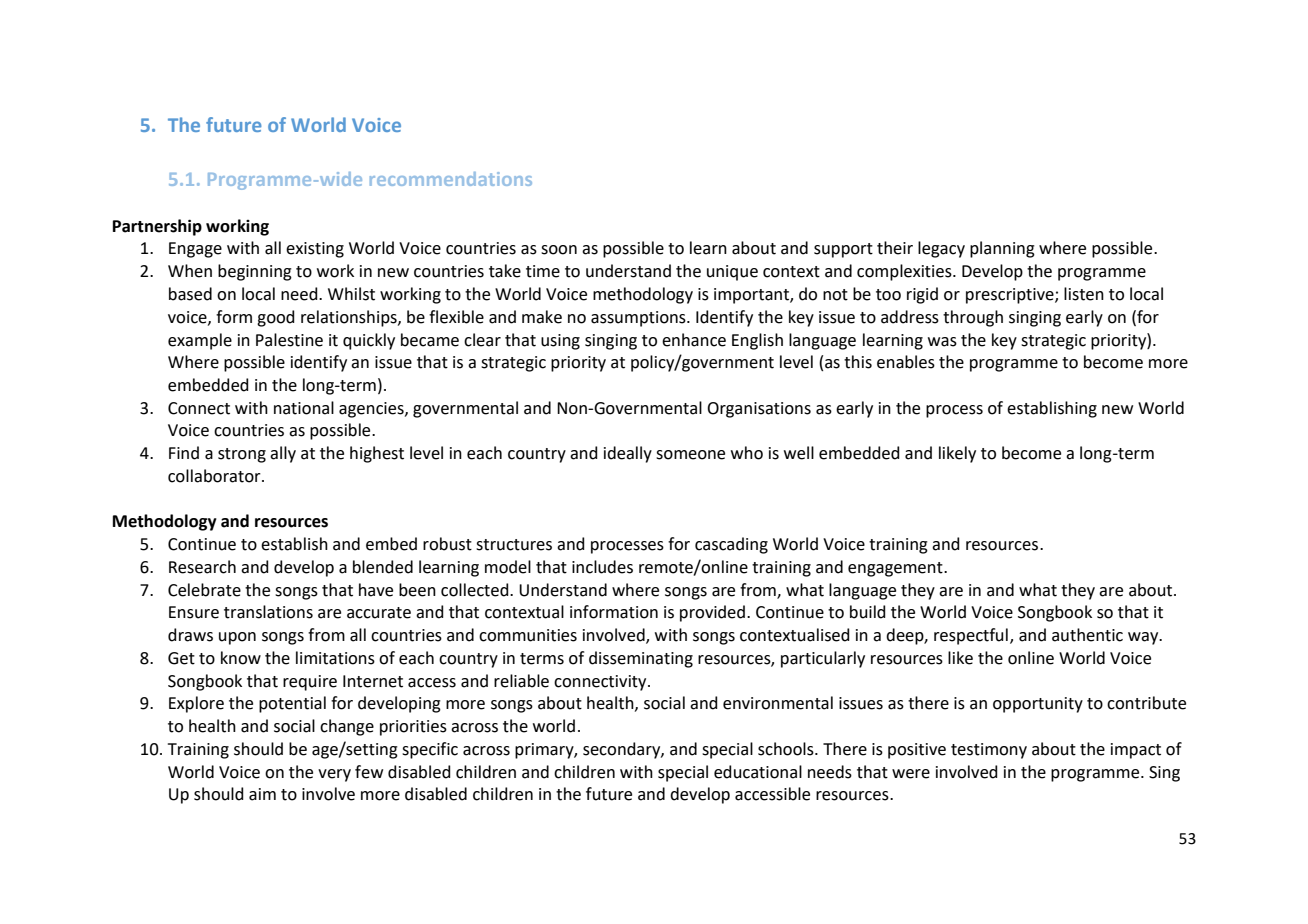 The height and width of the document is (924, 1308). Describe the element at coordinates (157, 227) in the document. I see `Partnership` at that location.
